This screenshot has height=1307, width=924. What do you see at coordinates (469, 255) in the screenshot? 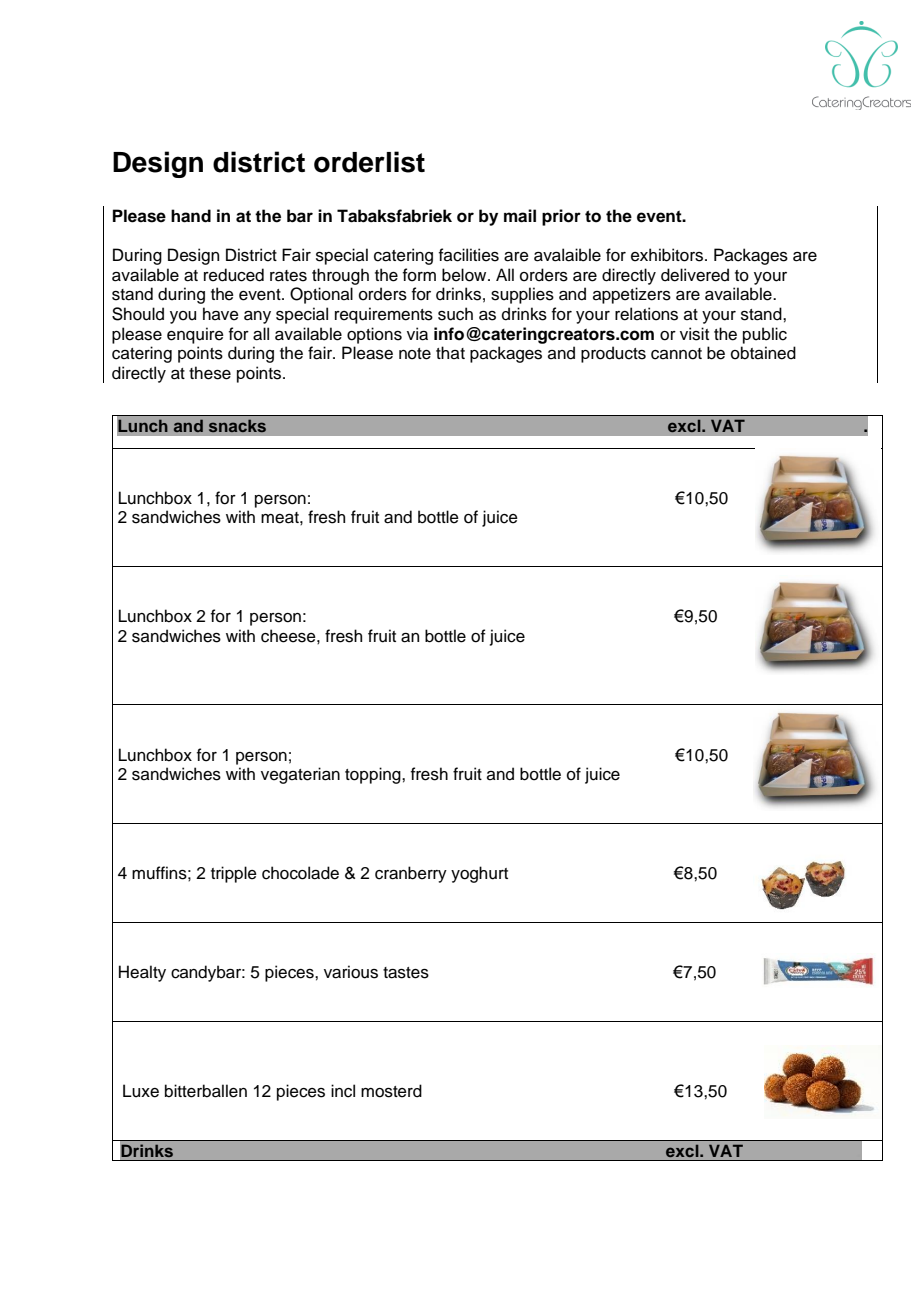
I see `facilities` at bounding box center [469, 255].
